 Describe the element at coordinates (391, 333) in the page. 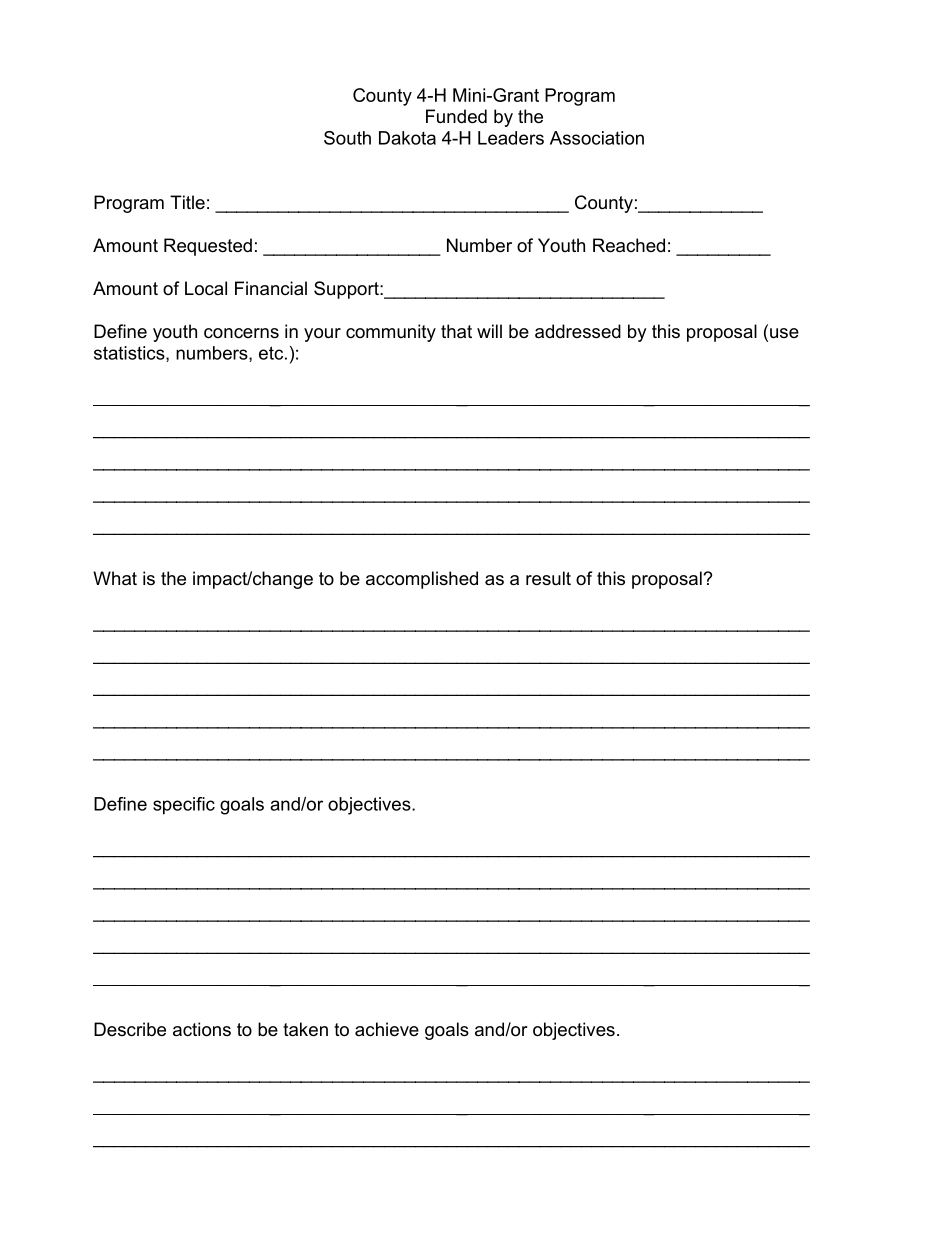

I see `community` at that location.
